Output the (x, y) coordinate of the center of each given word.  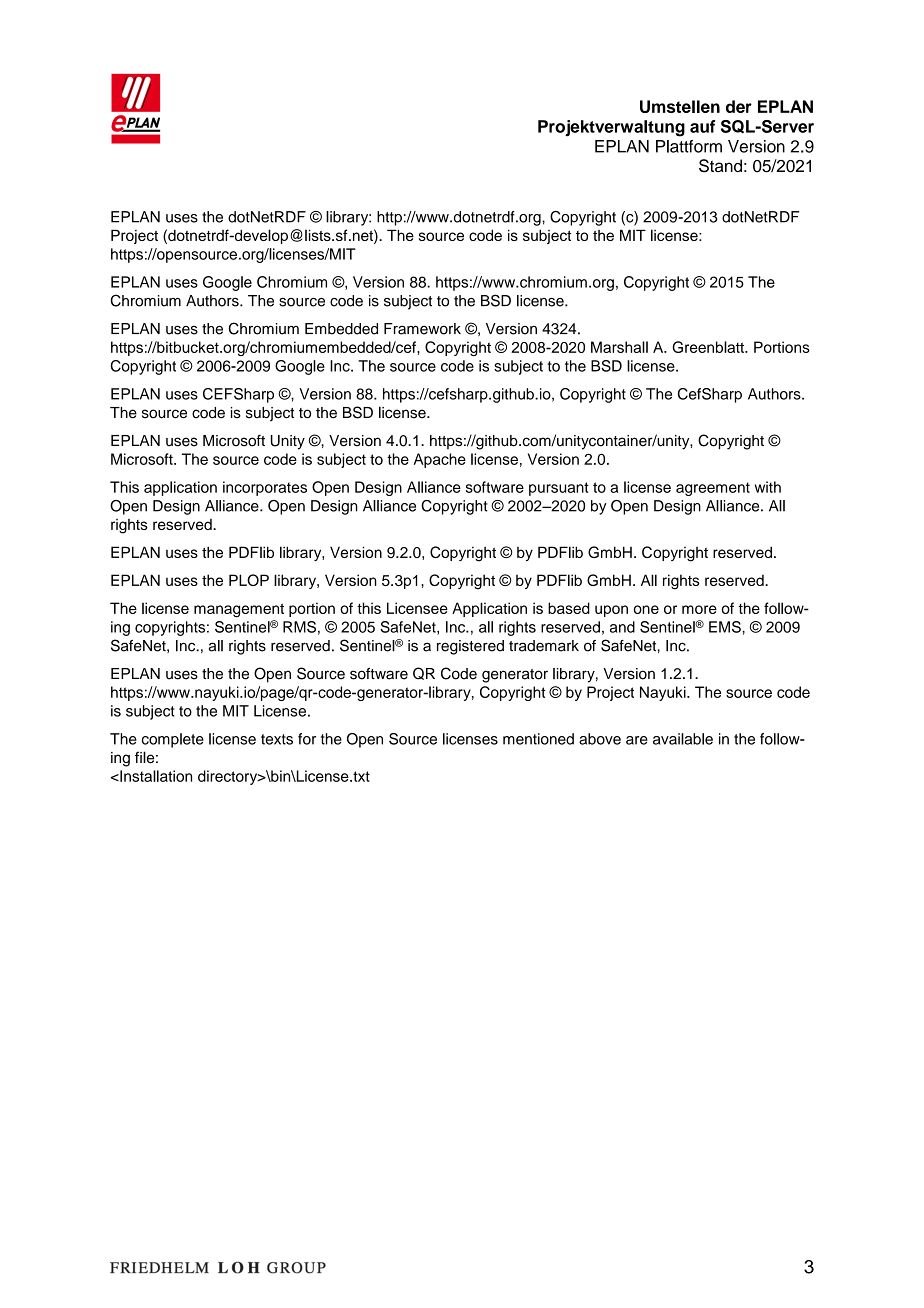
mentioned (538, 739)
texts (277, 739)
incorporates (265, 488)
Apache (440, 460)
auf (702, 126)
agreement (713, 489)
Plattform (689, 146)
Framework (422, 329)
